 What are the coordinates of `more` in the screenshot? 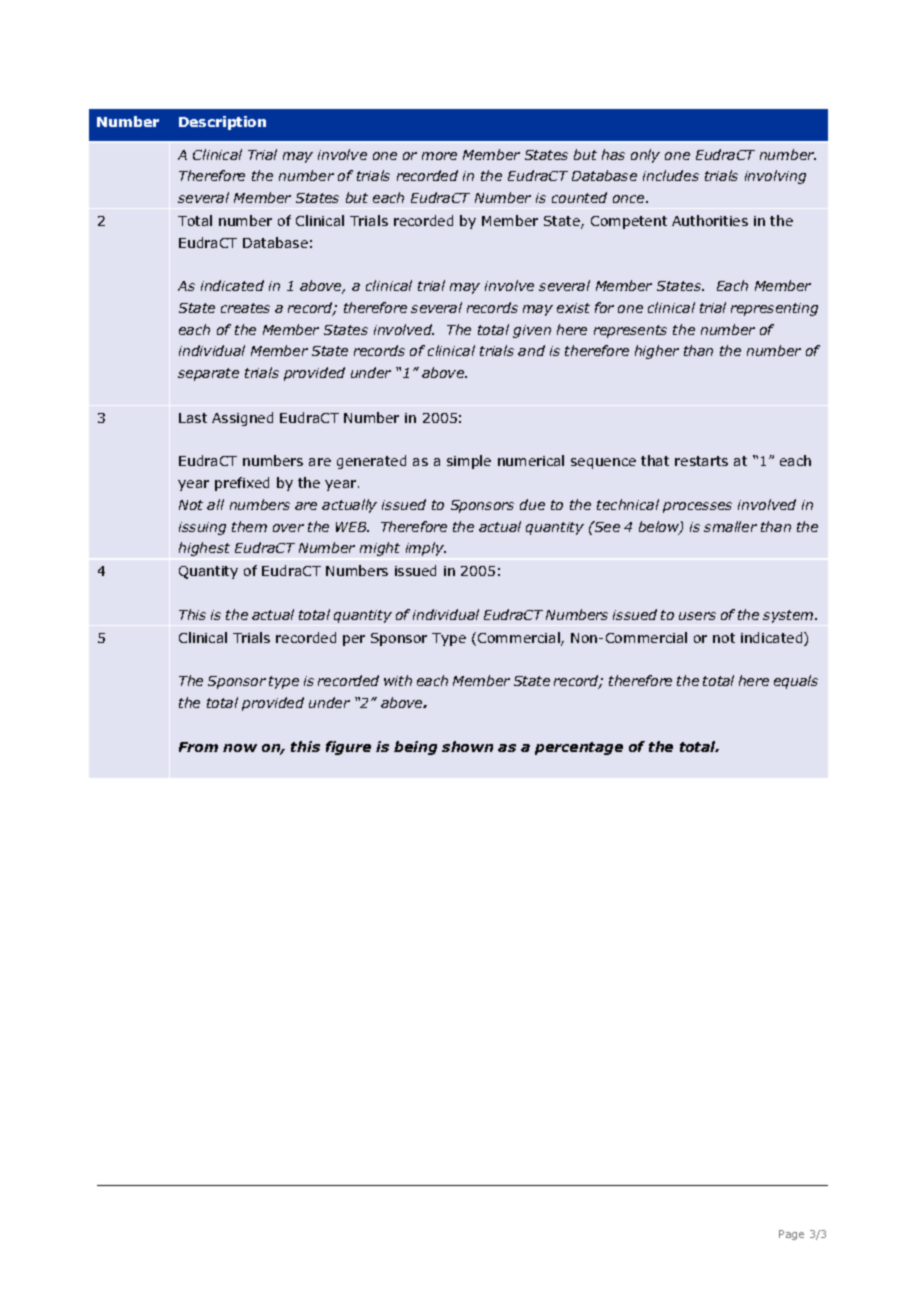 It's located at (439, 156).
